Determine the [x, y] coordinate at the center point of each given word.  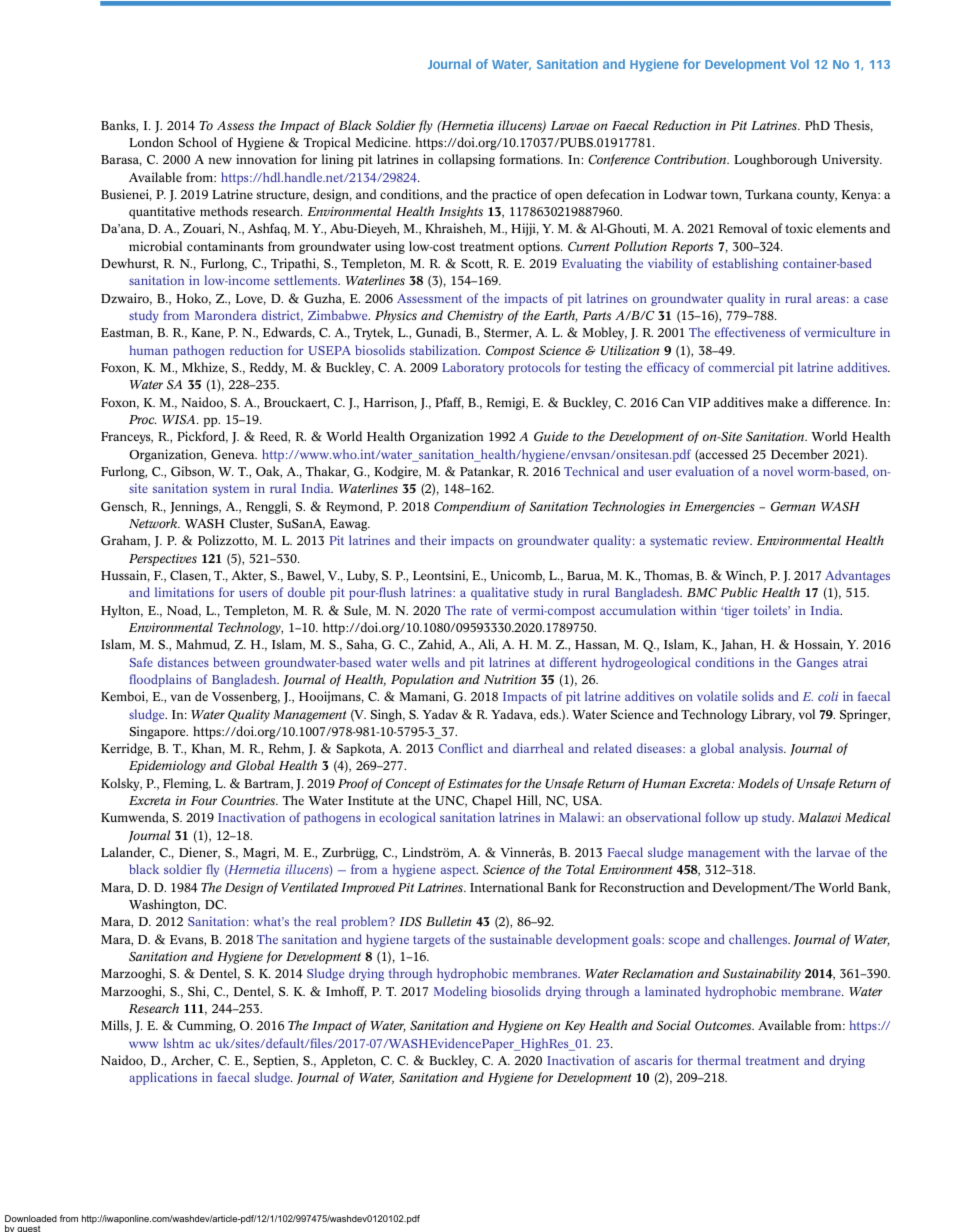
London [151, 142]
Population [422, 680]
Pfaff [449, 403]
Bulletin [449, 921]
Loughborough [775, 160]
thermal [719, 1060]
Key [575, 1027]
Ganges [817, 664]
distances [183, 662]
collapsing [466, 160]
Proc [142, 419]
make [783, 402]
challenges [759, 940]
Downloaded [31, 1218]
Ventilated [309, 887]
